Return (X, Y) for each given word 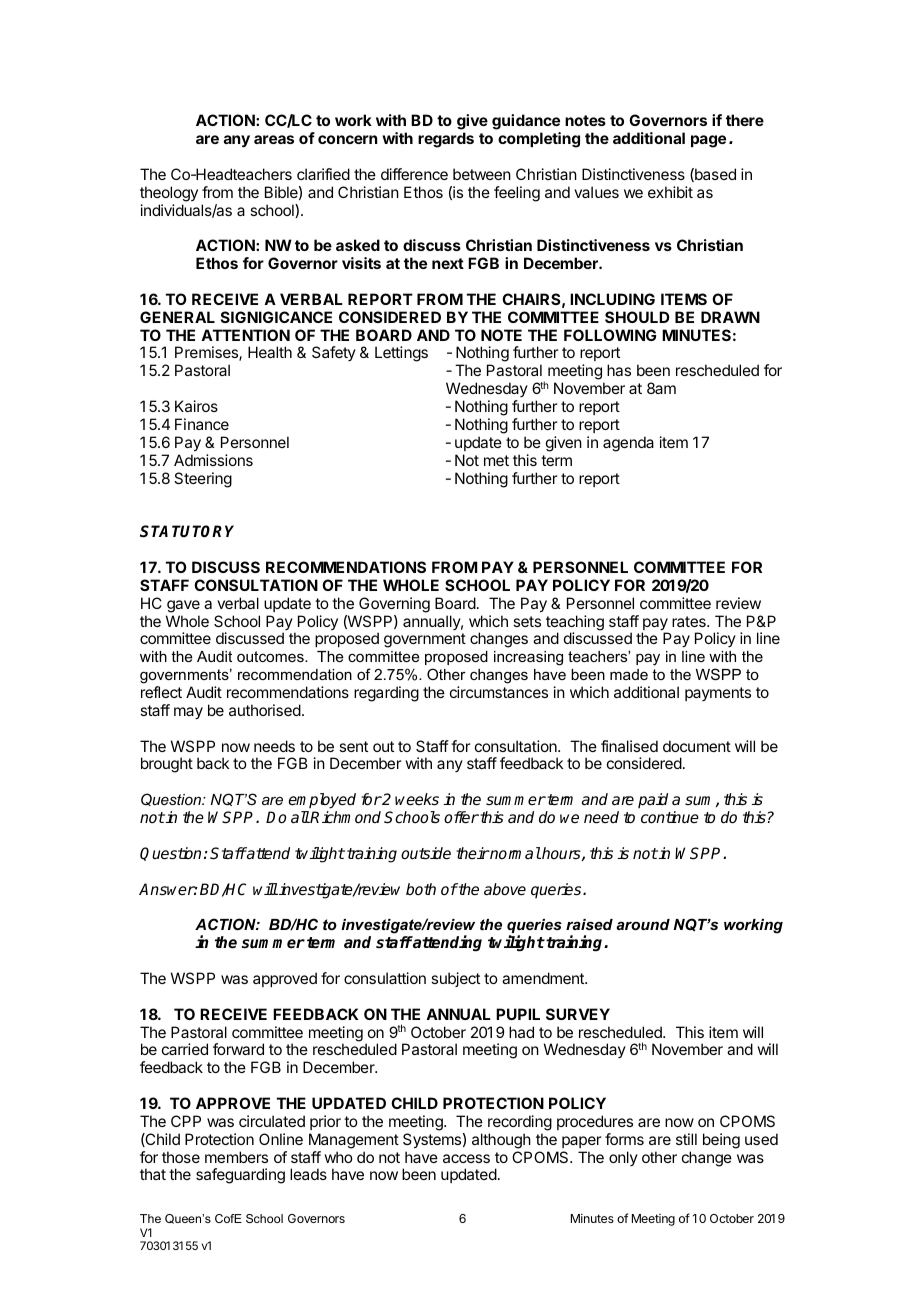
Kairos (196, 406)
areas (274, 139)
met (496, 460)
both (421, 889)
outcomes (271, 656)
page (708, 141)
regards (446, 140)
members (236, 1157)
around (643, 924)
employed (322, 801)
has (619, 370)
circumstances (499, 692)
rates (690, 621)
